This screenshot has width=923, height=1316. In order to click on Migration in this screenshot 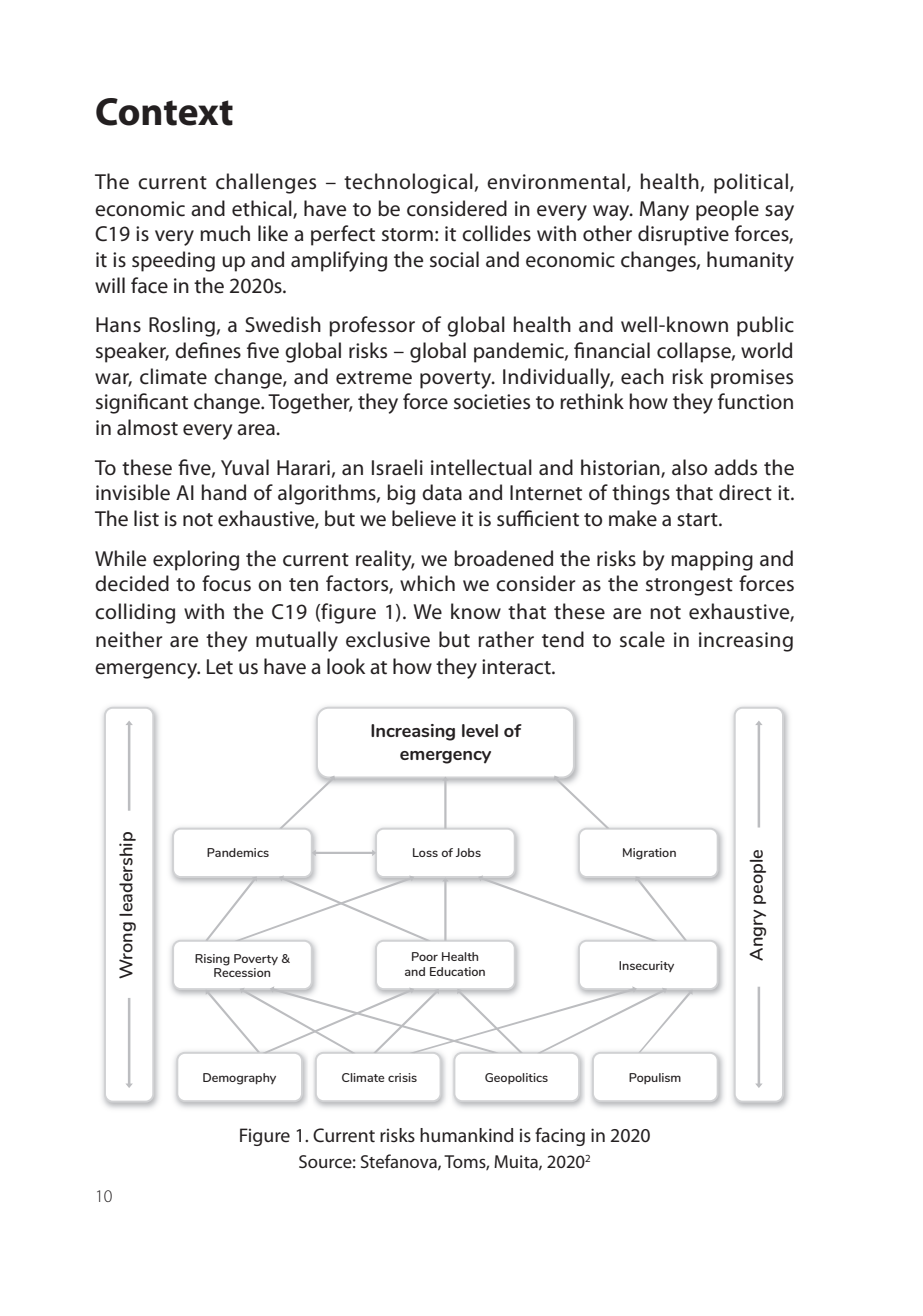, I will do `click(649, 854)`.
